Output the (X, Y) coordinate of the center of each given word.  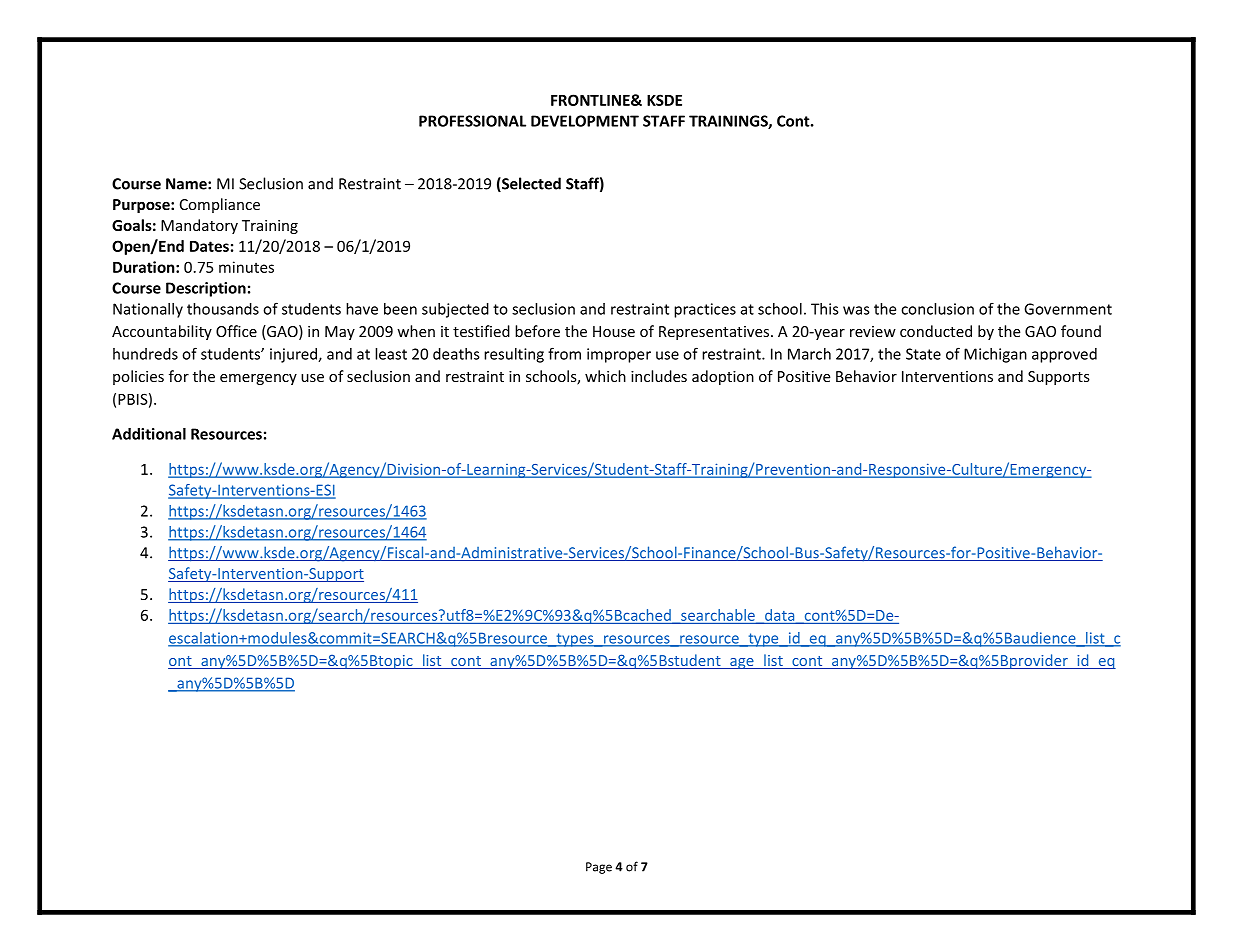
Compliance (220, 205)
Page (599, 868)
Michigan (995, 355)
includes (659, 376)
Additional (149, 434)
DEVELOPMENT (585, 121)
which (605, 376)
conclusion (937, 309)
